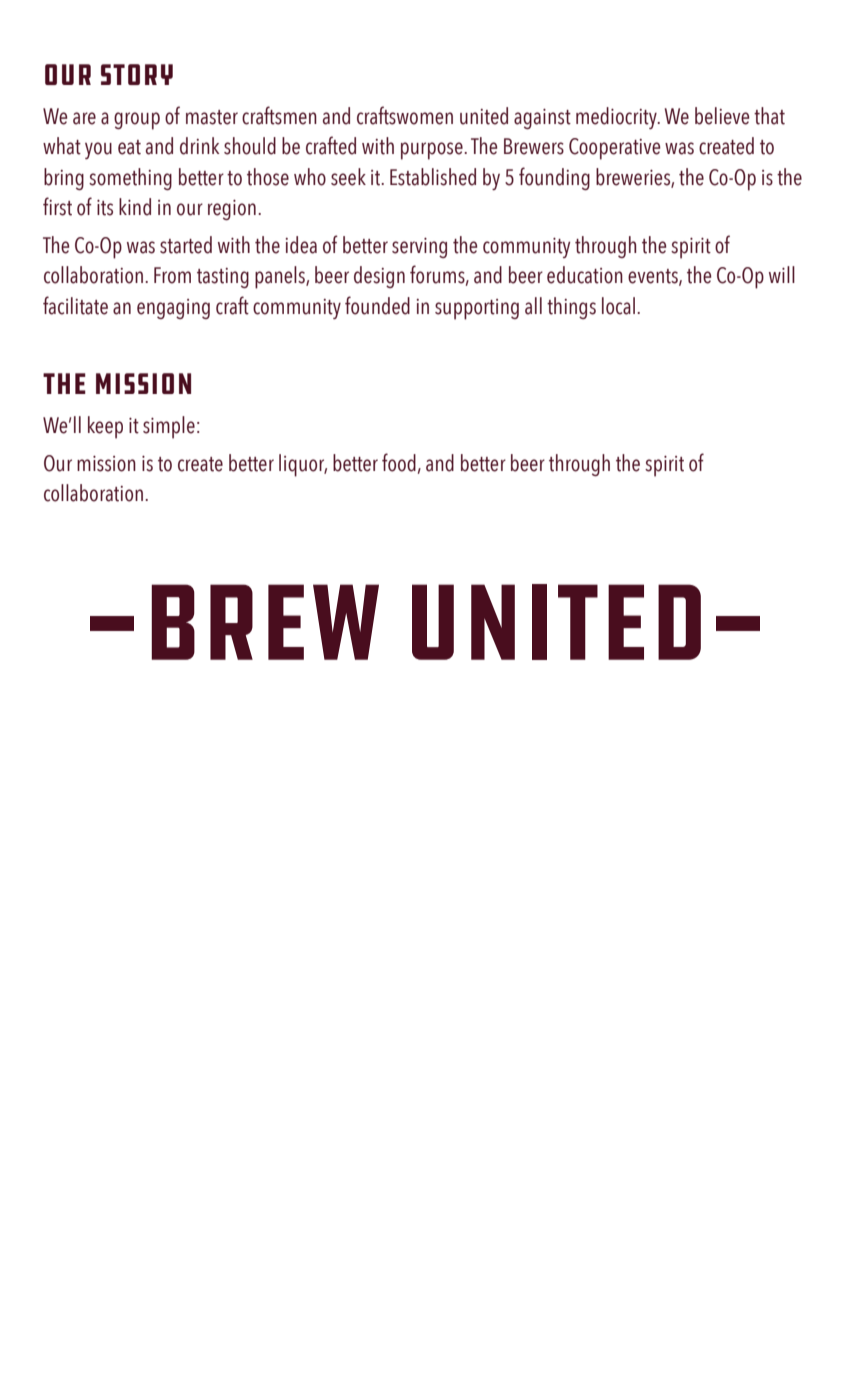 Image resolution: width=849 pixels, height=1400 pixels. Describe the element at coordinates (722, 116) in the screenshot. I see `believe` at that location.
